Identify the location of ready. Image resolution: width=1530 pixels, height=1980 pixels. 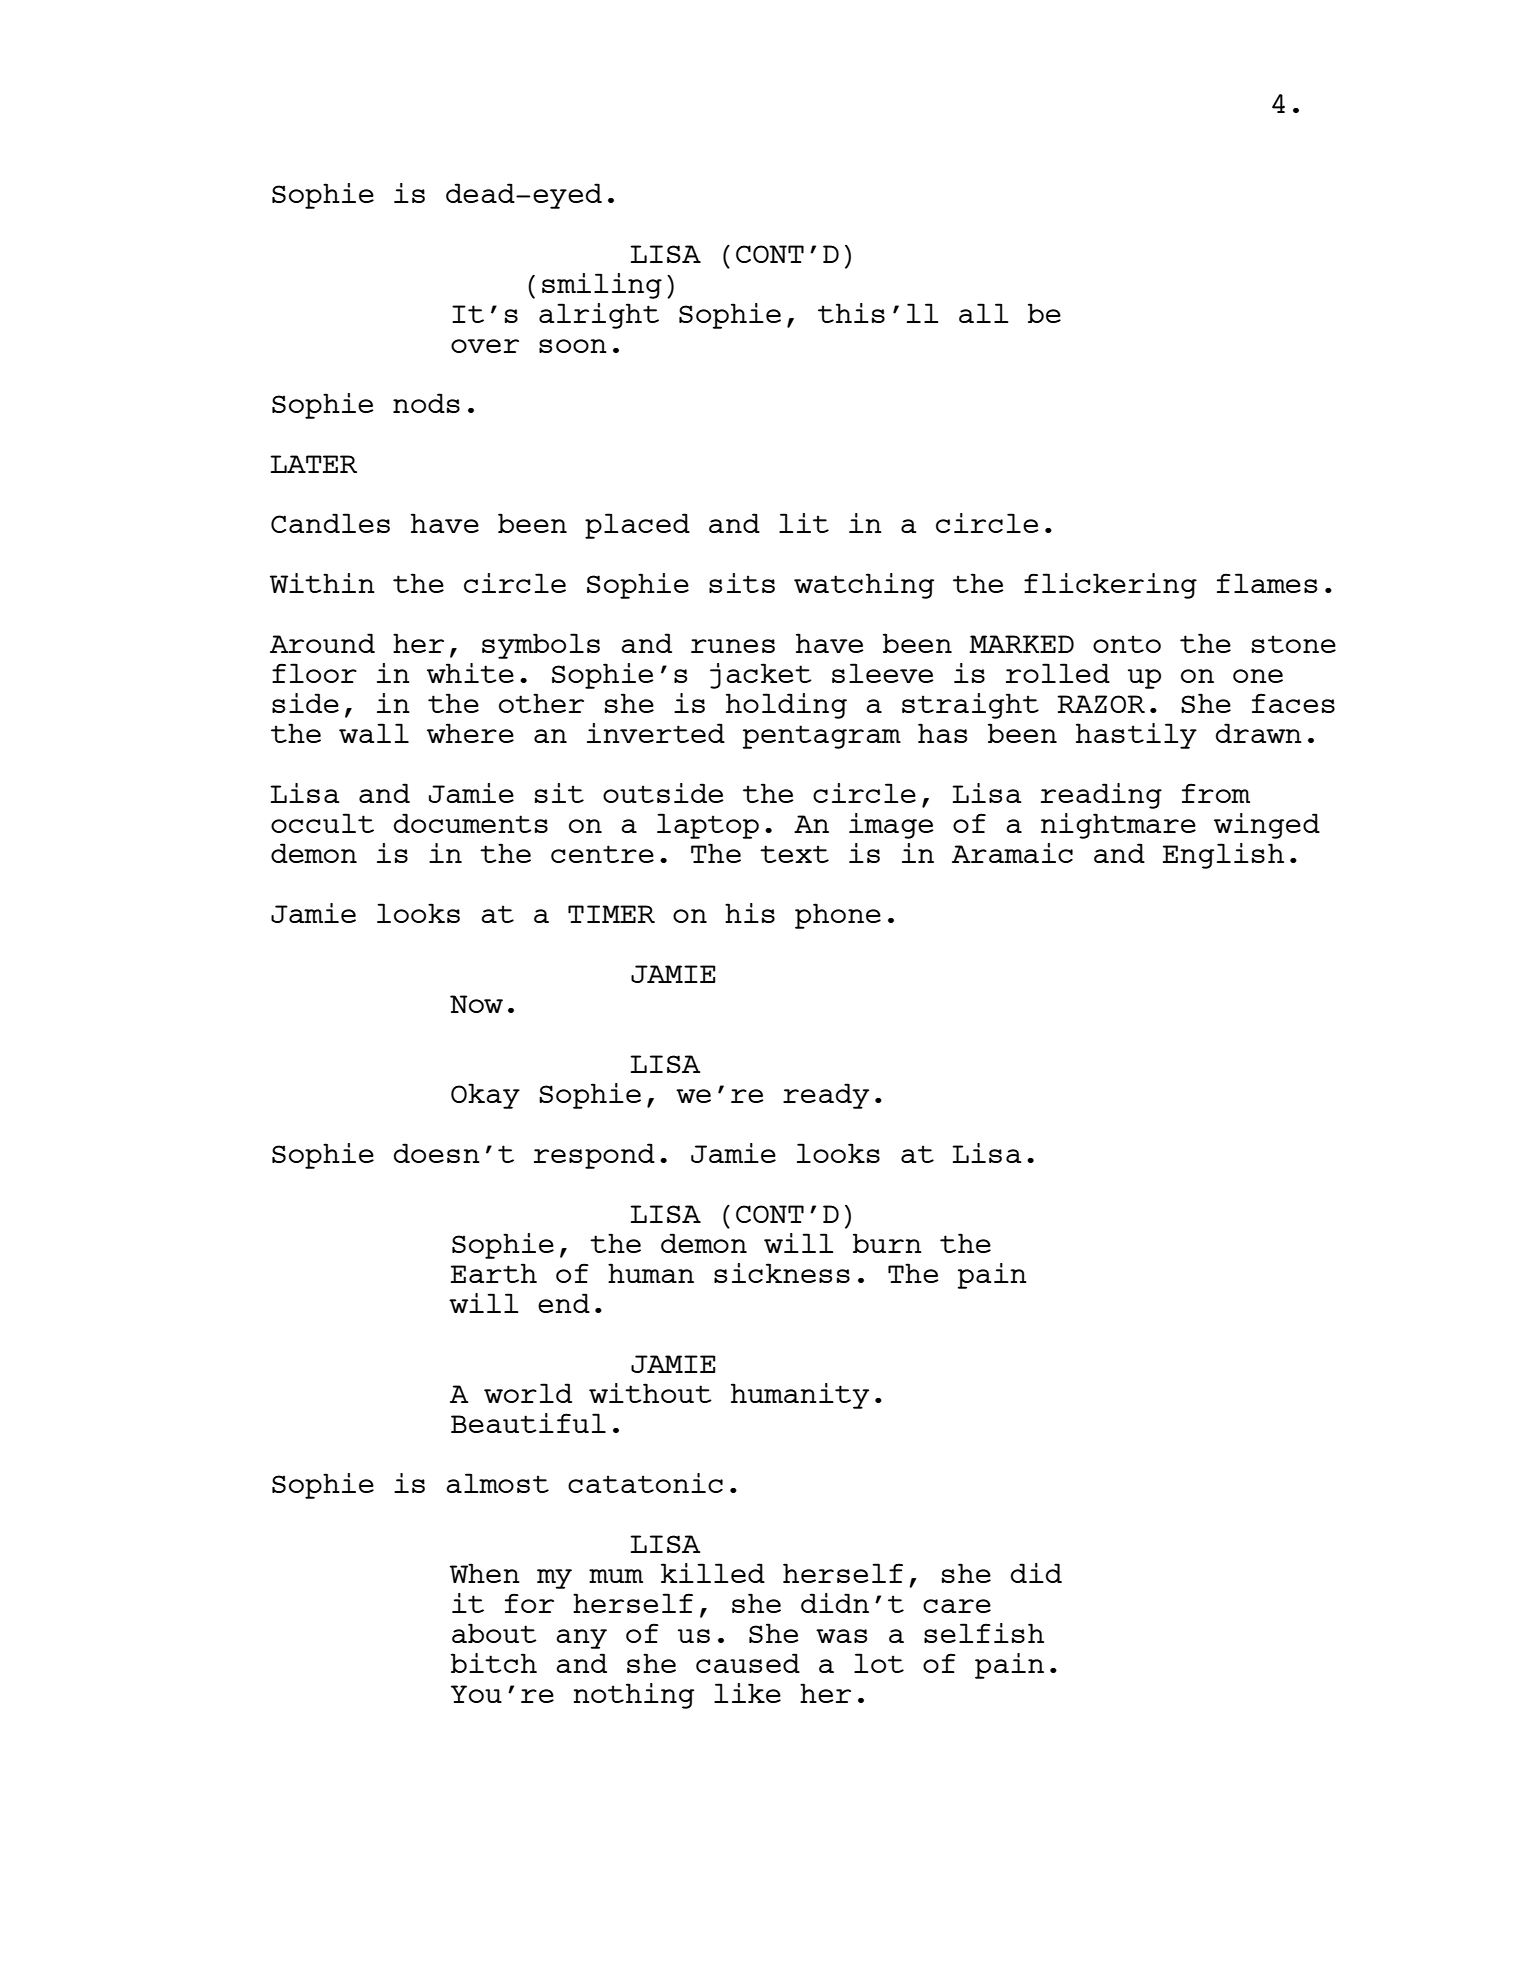
(826, 1096).
